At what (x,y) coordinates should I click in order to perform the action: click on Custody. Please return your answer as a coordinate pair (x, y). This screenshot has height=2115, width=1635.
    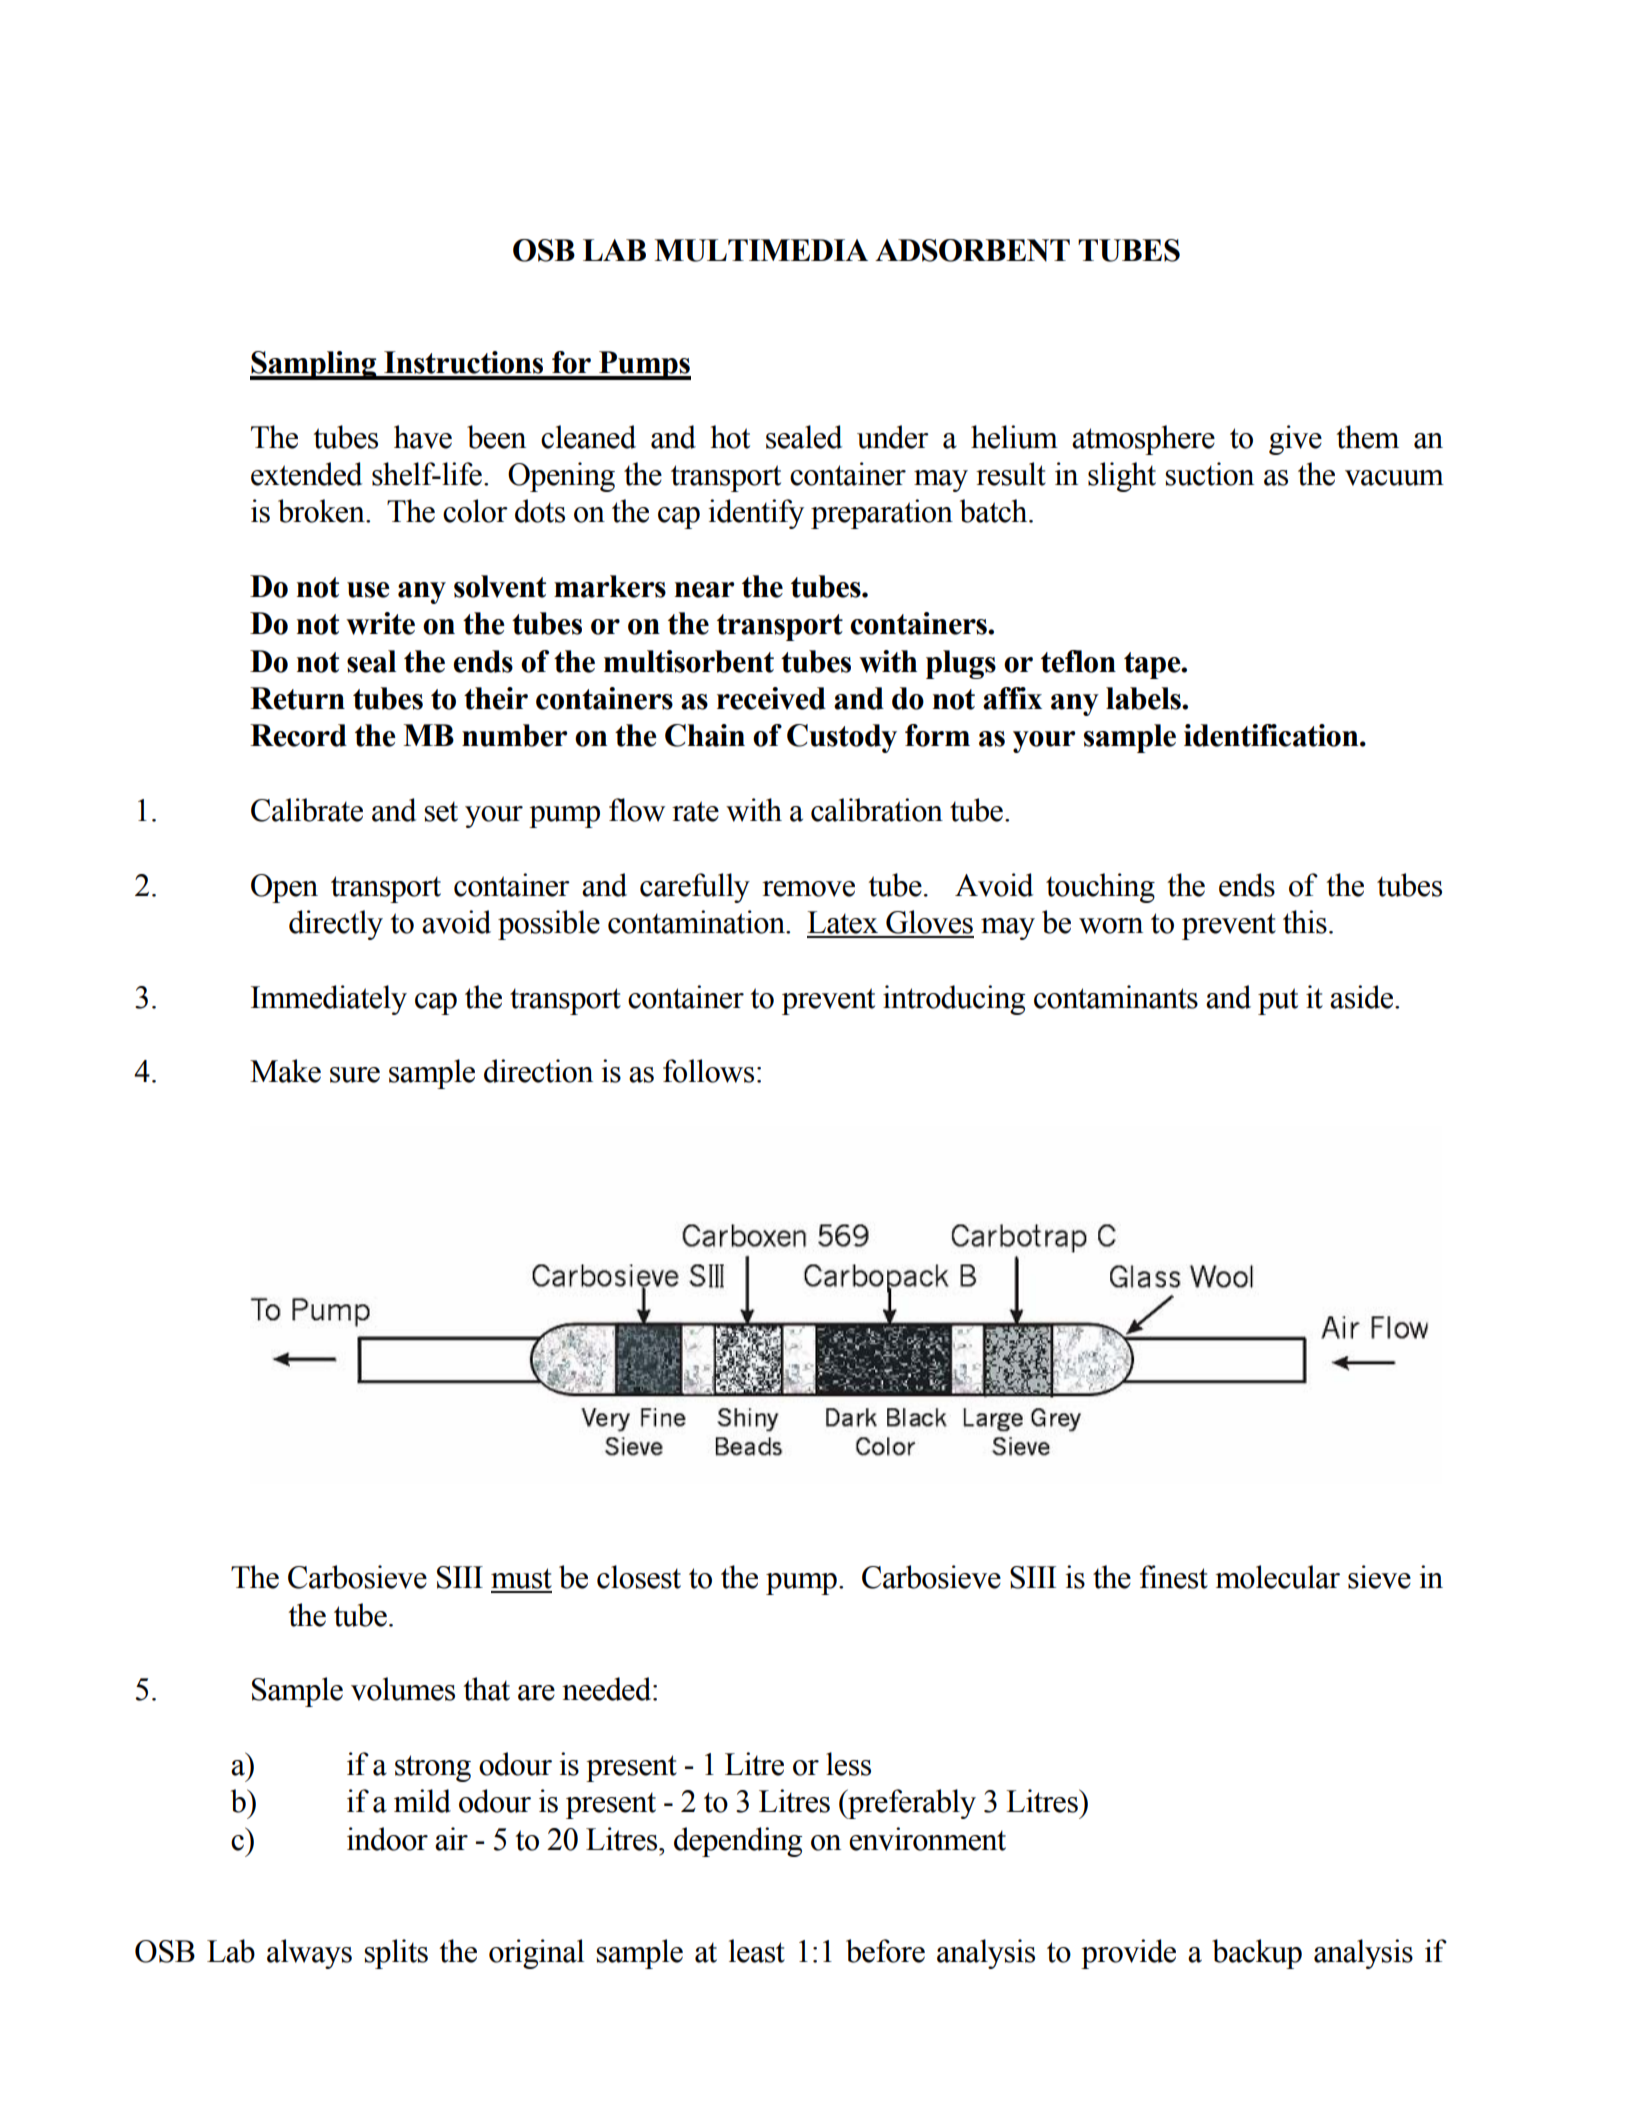
    Looking at the image, I should click on (842, 738).
